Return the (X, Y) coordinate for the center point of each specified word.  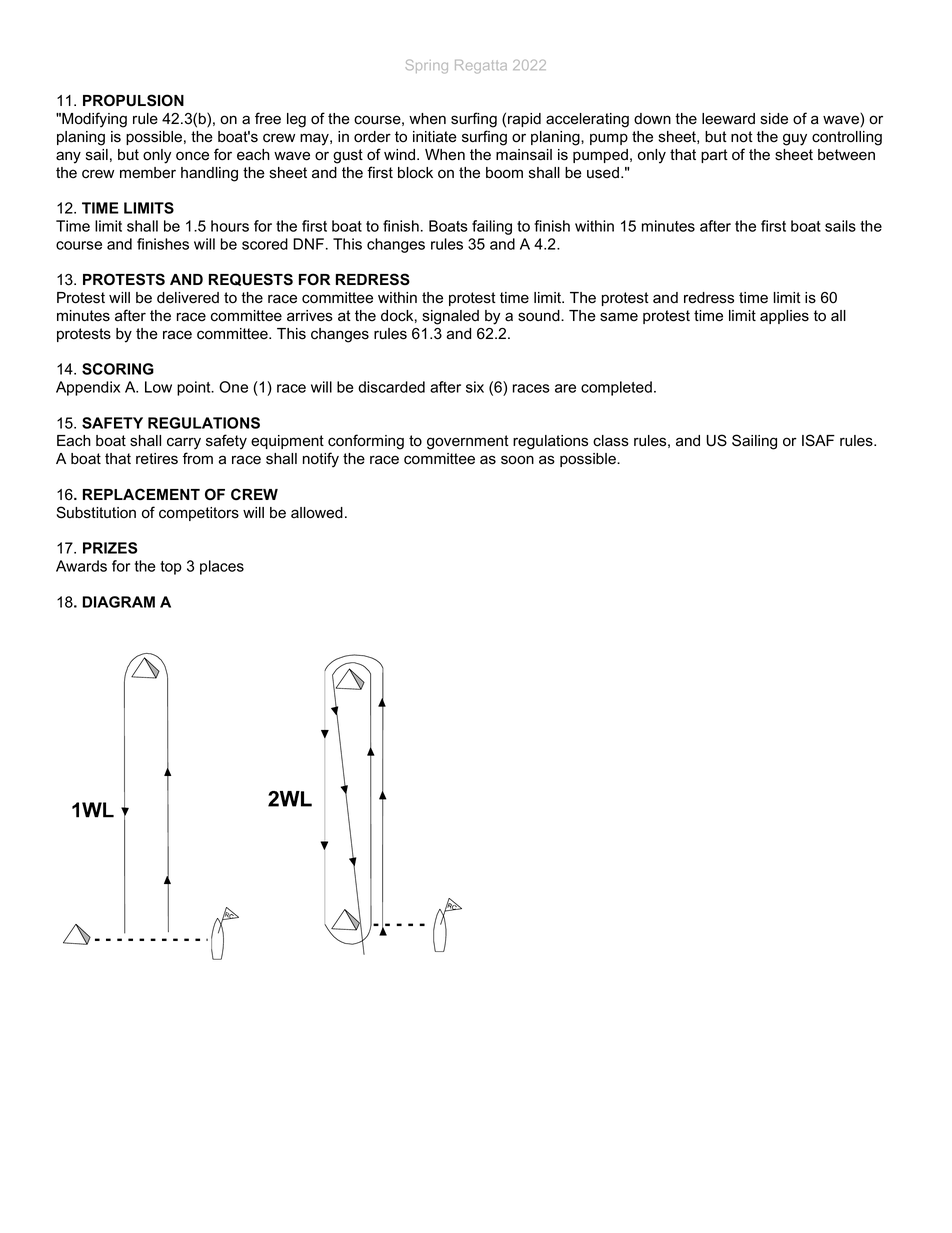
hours (230, 226)
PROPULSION (133, 100)
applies (784, 317)
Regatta (481, 66)
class (611, 441)
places (222, 567)
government (468, 442)
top (171, 568)
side (774, 119)
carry (184, 443)
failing (492, 227)
